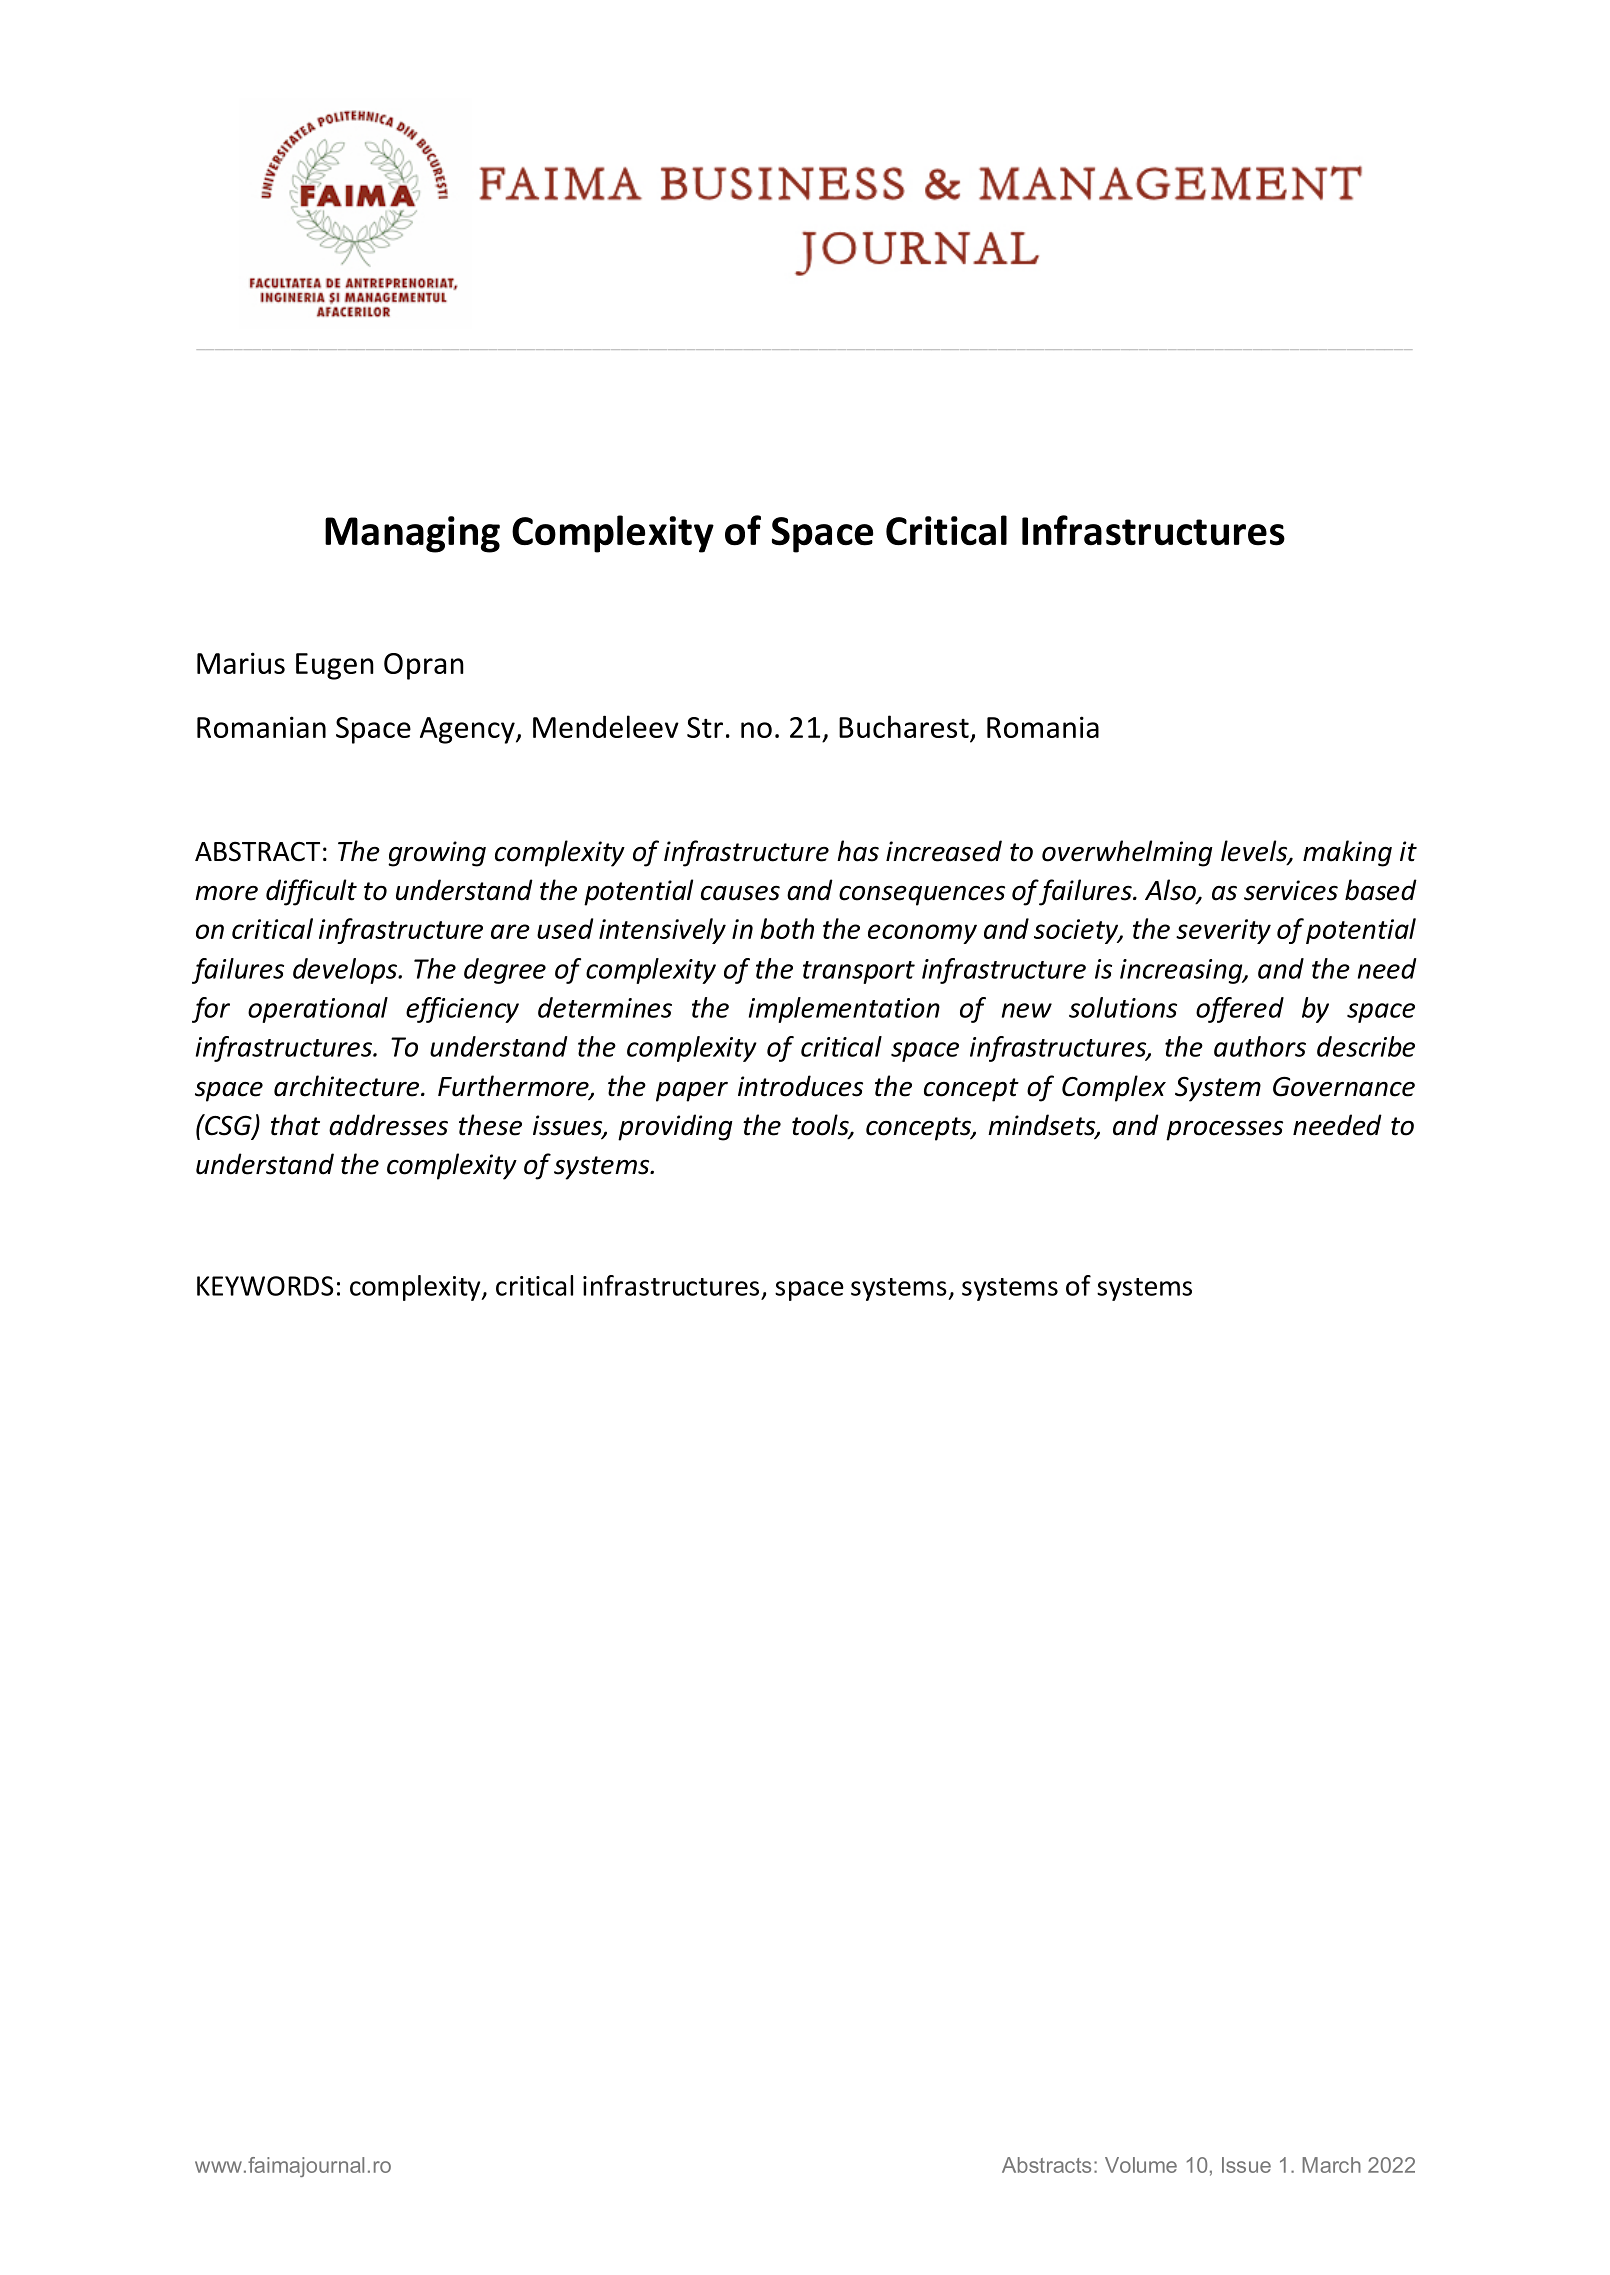 Image resolution: width=1610 pixels, height=2275 pixels. What do you see at coordinates (1223, 931) in the document?
I see `severity` at bounding box center [1223, 931].
